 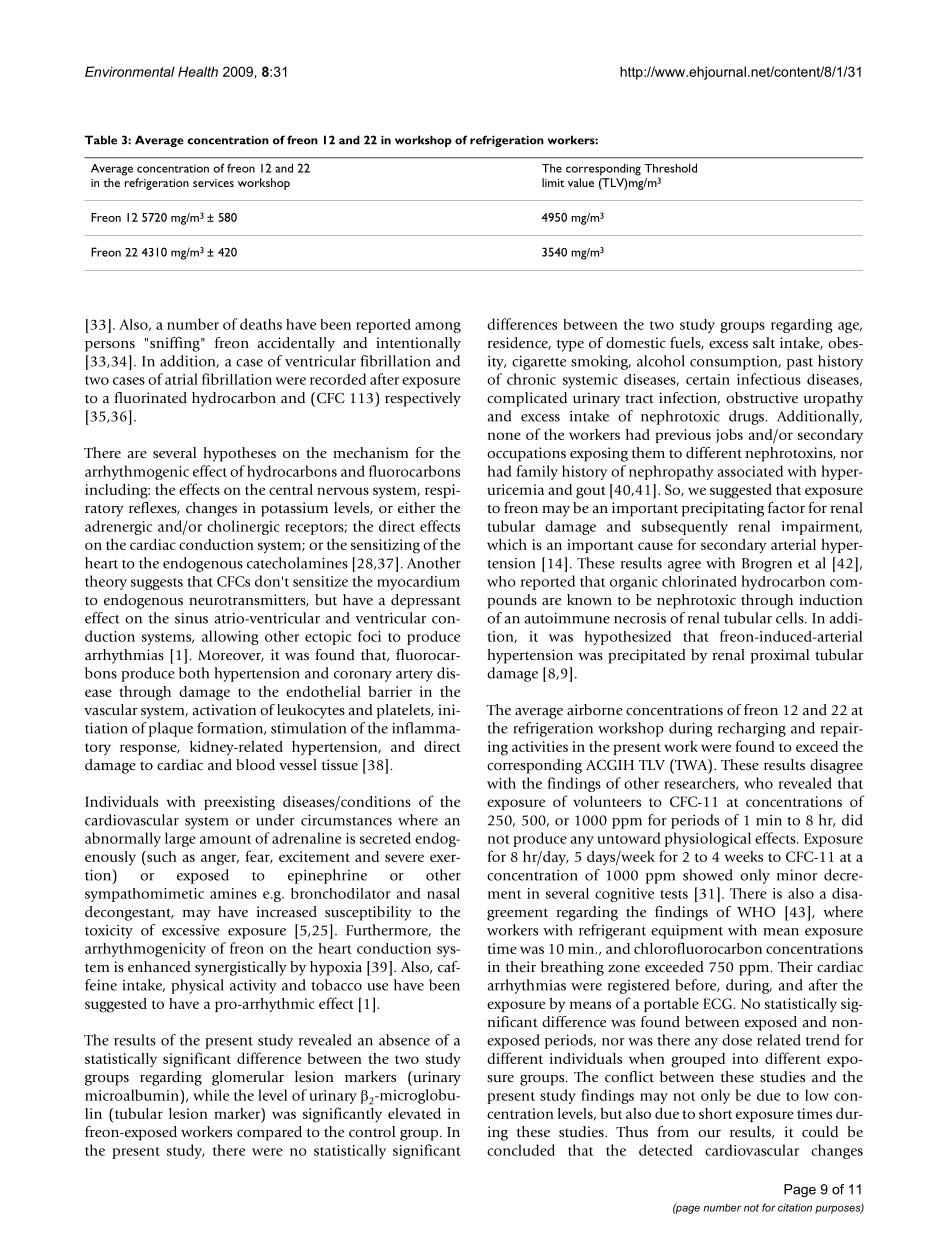 I want to click on short, so click(x=715, y=1113).
